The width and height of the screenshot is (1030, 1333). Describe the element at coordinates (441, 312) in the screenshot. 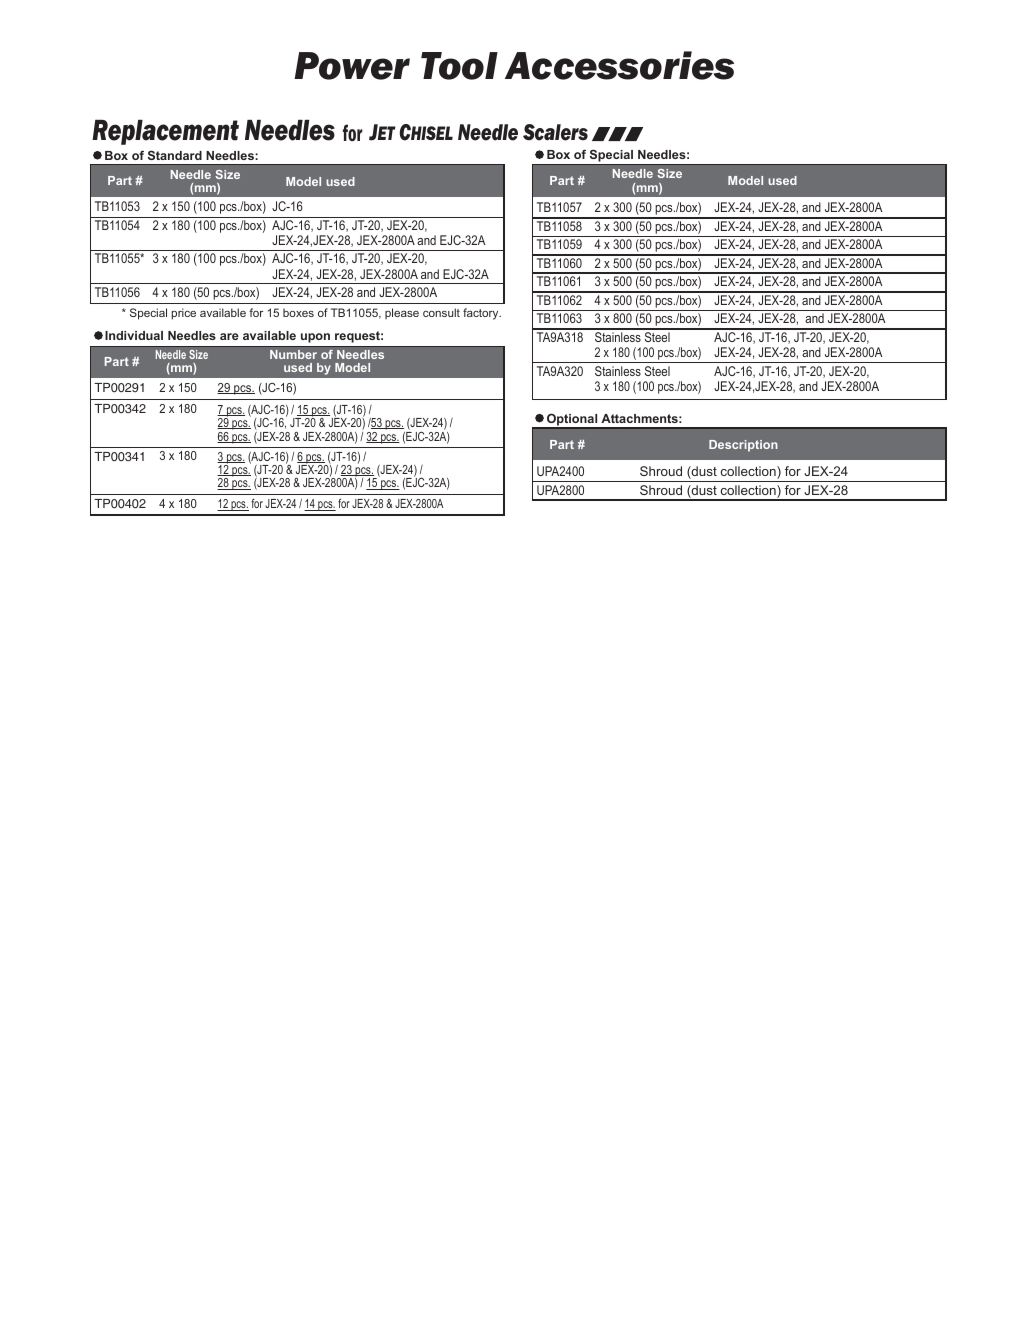

I see `consult` at that location.
